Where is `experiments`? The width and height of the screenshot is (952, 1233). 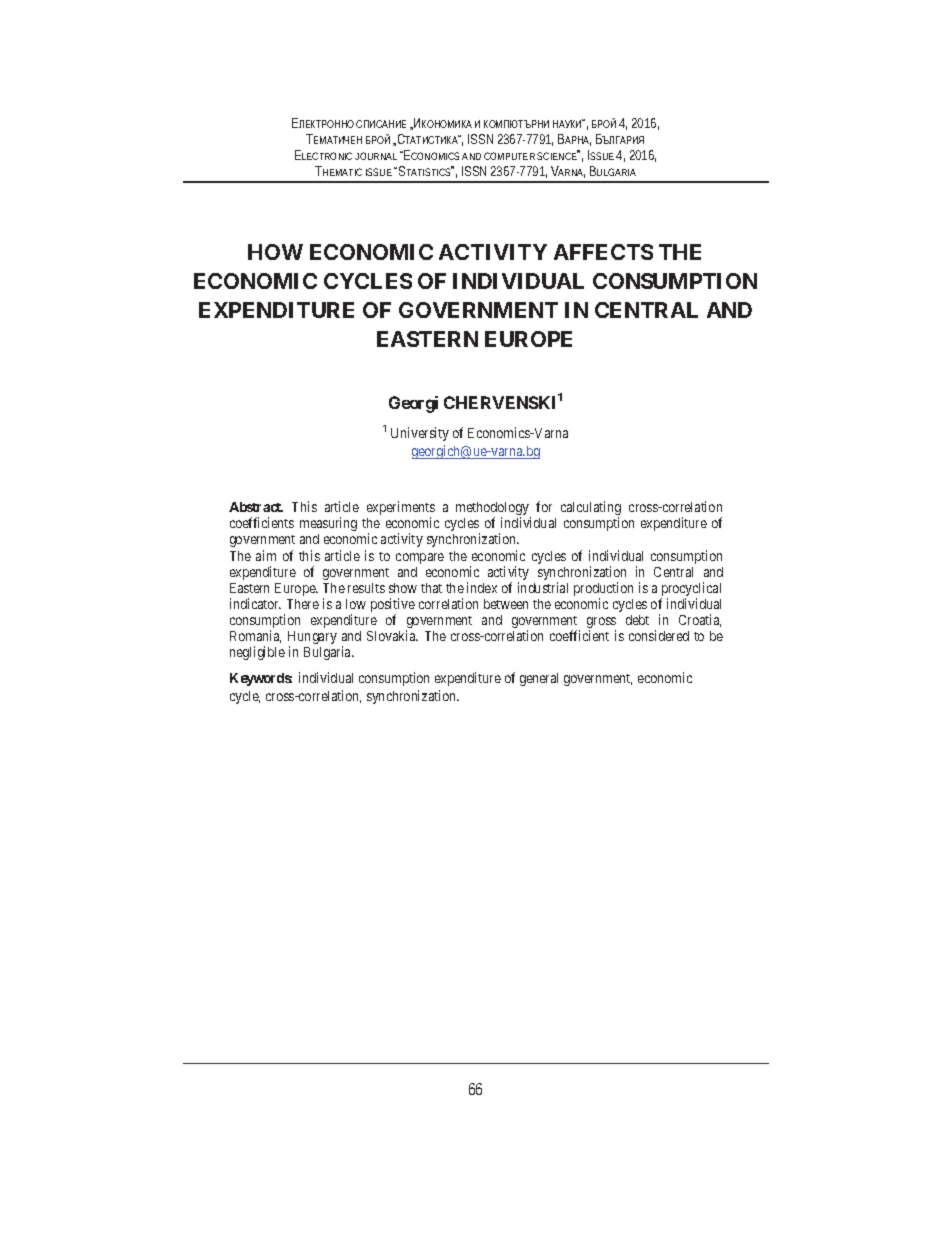
experiments is located at coordinates (401, 509).
